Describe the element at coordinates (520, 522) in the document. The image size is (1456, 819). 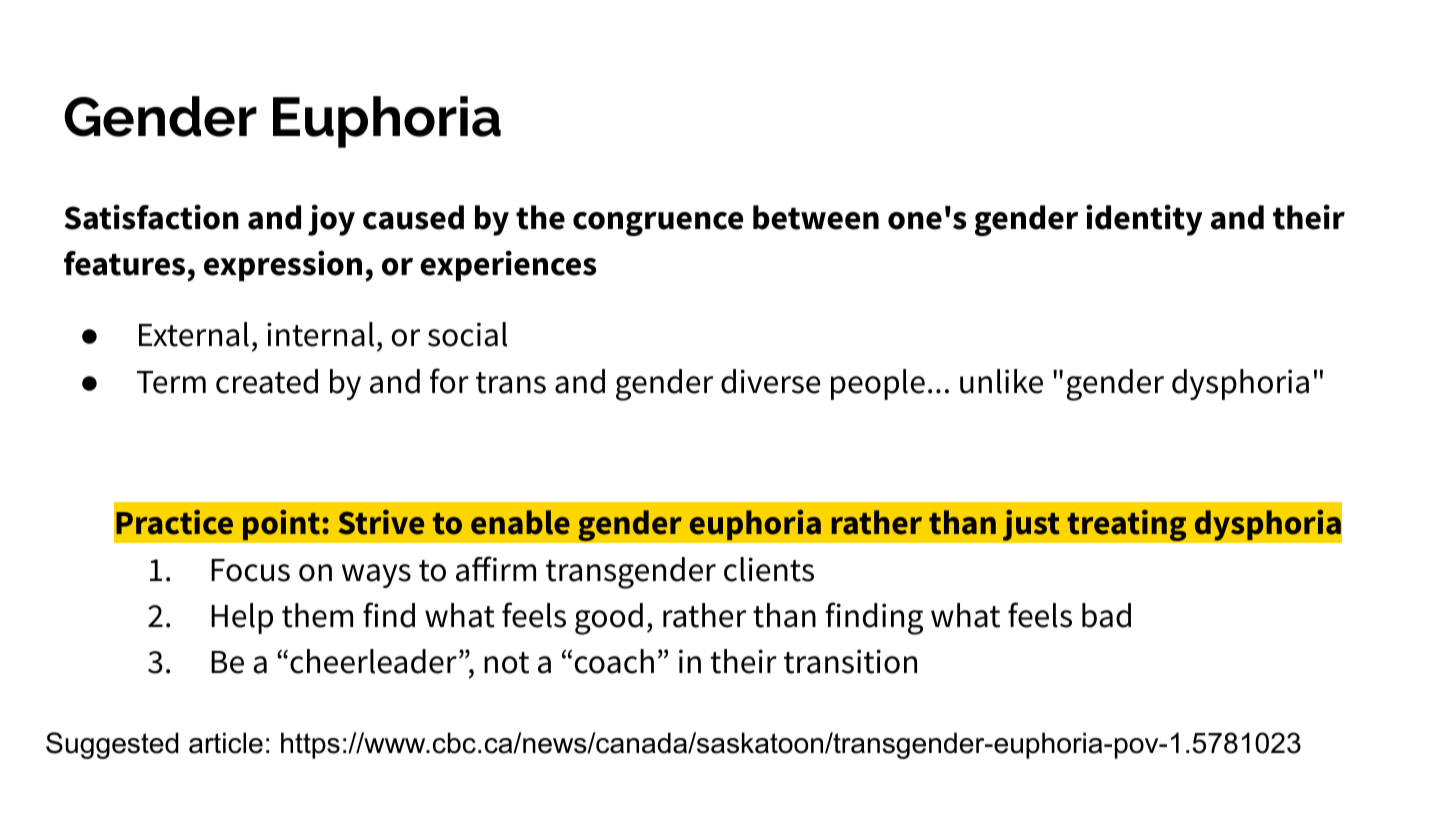
I see `enable` at that location.
